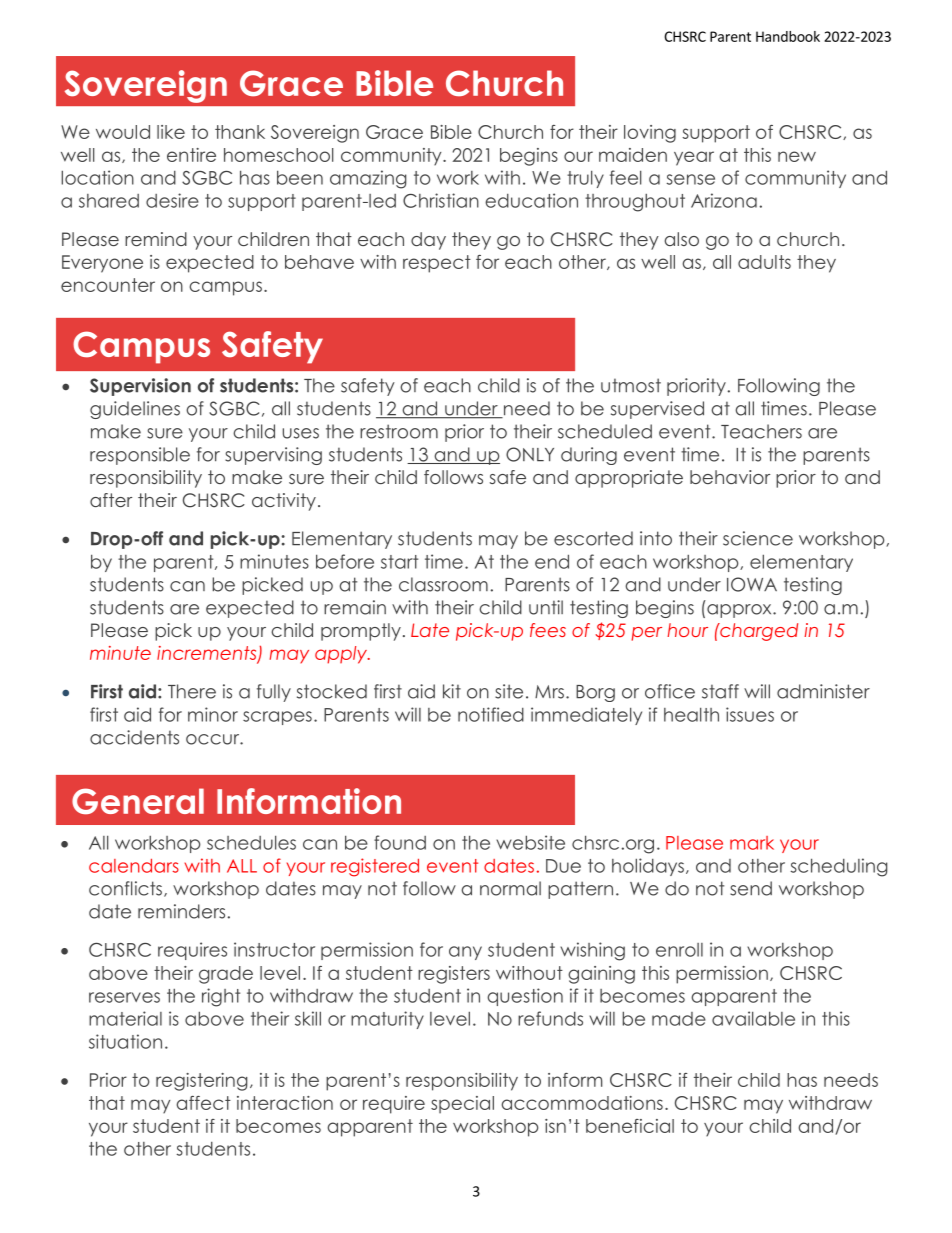 The image size is (952, 1233). I want to click on found, so click(400, 842).
